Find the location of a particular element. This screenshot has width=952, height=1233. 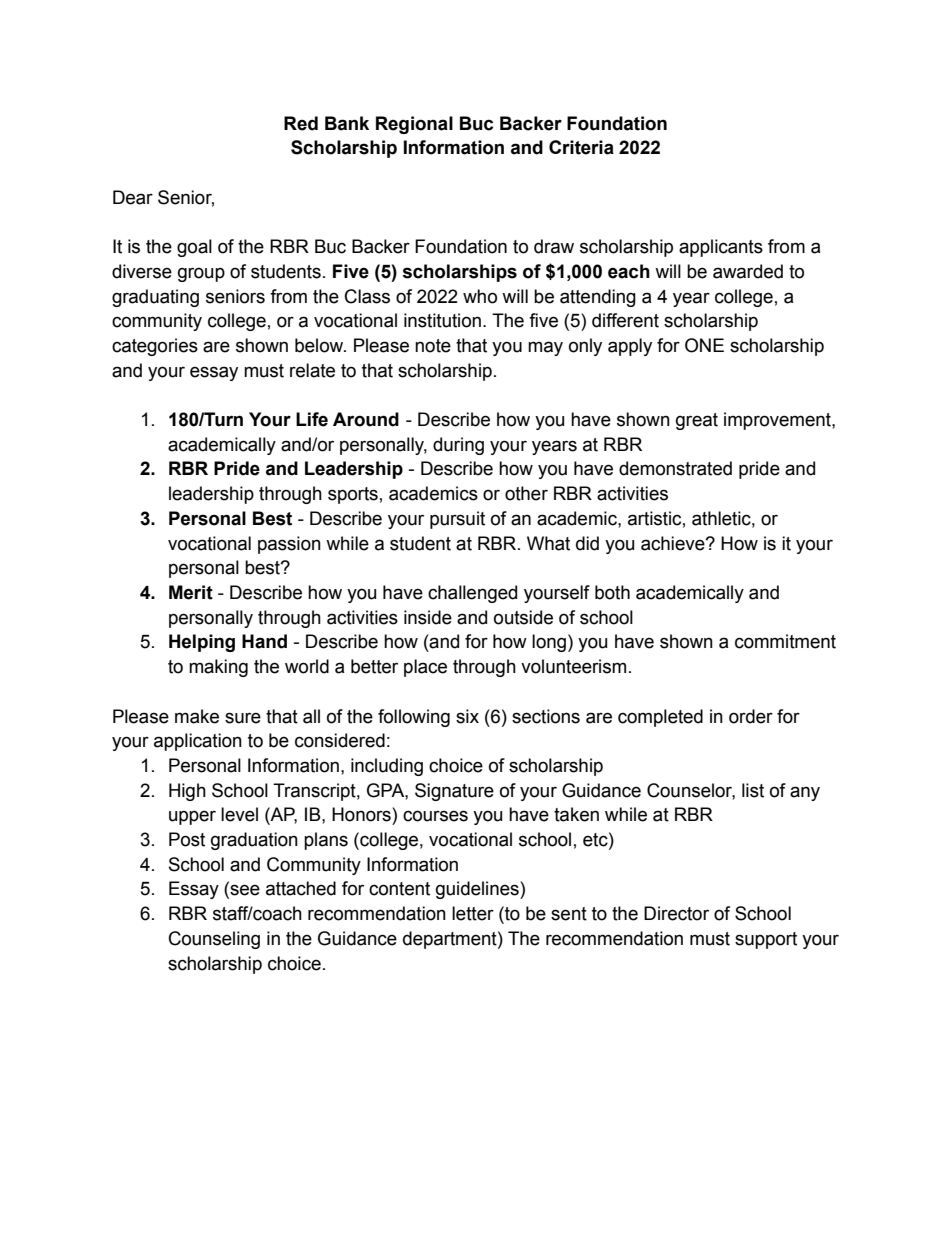

Regional is located at coordinates (414, 125).
